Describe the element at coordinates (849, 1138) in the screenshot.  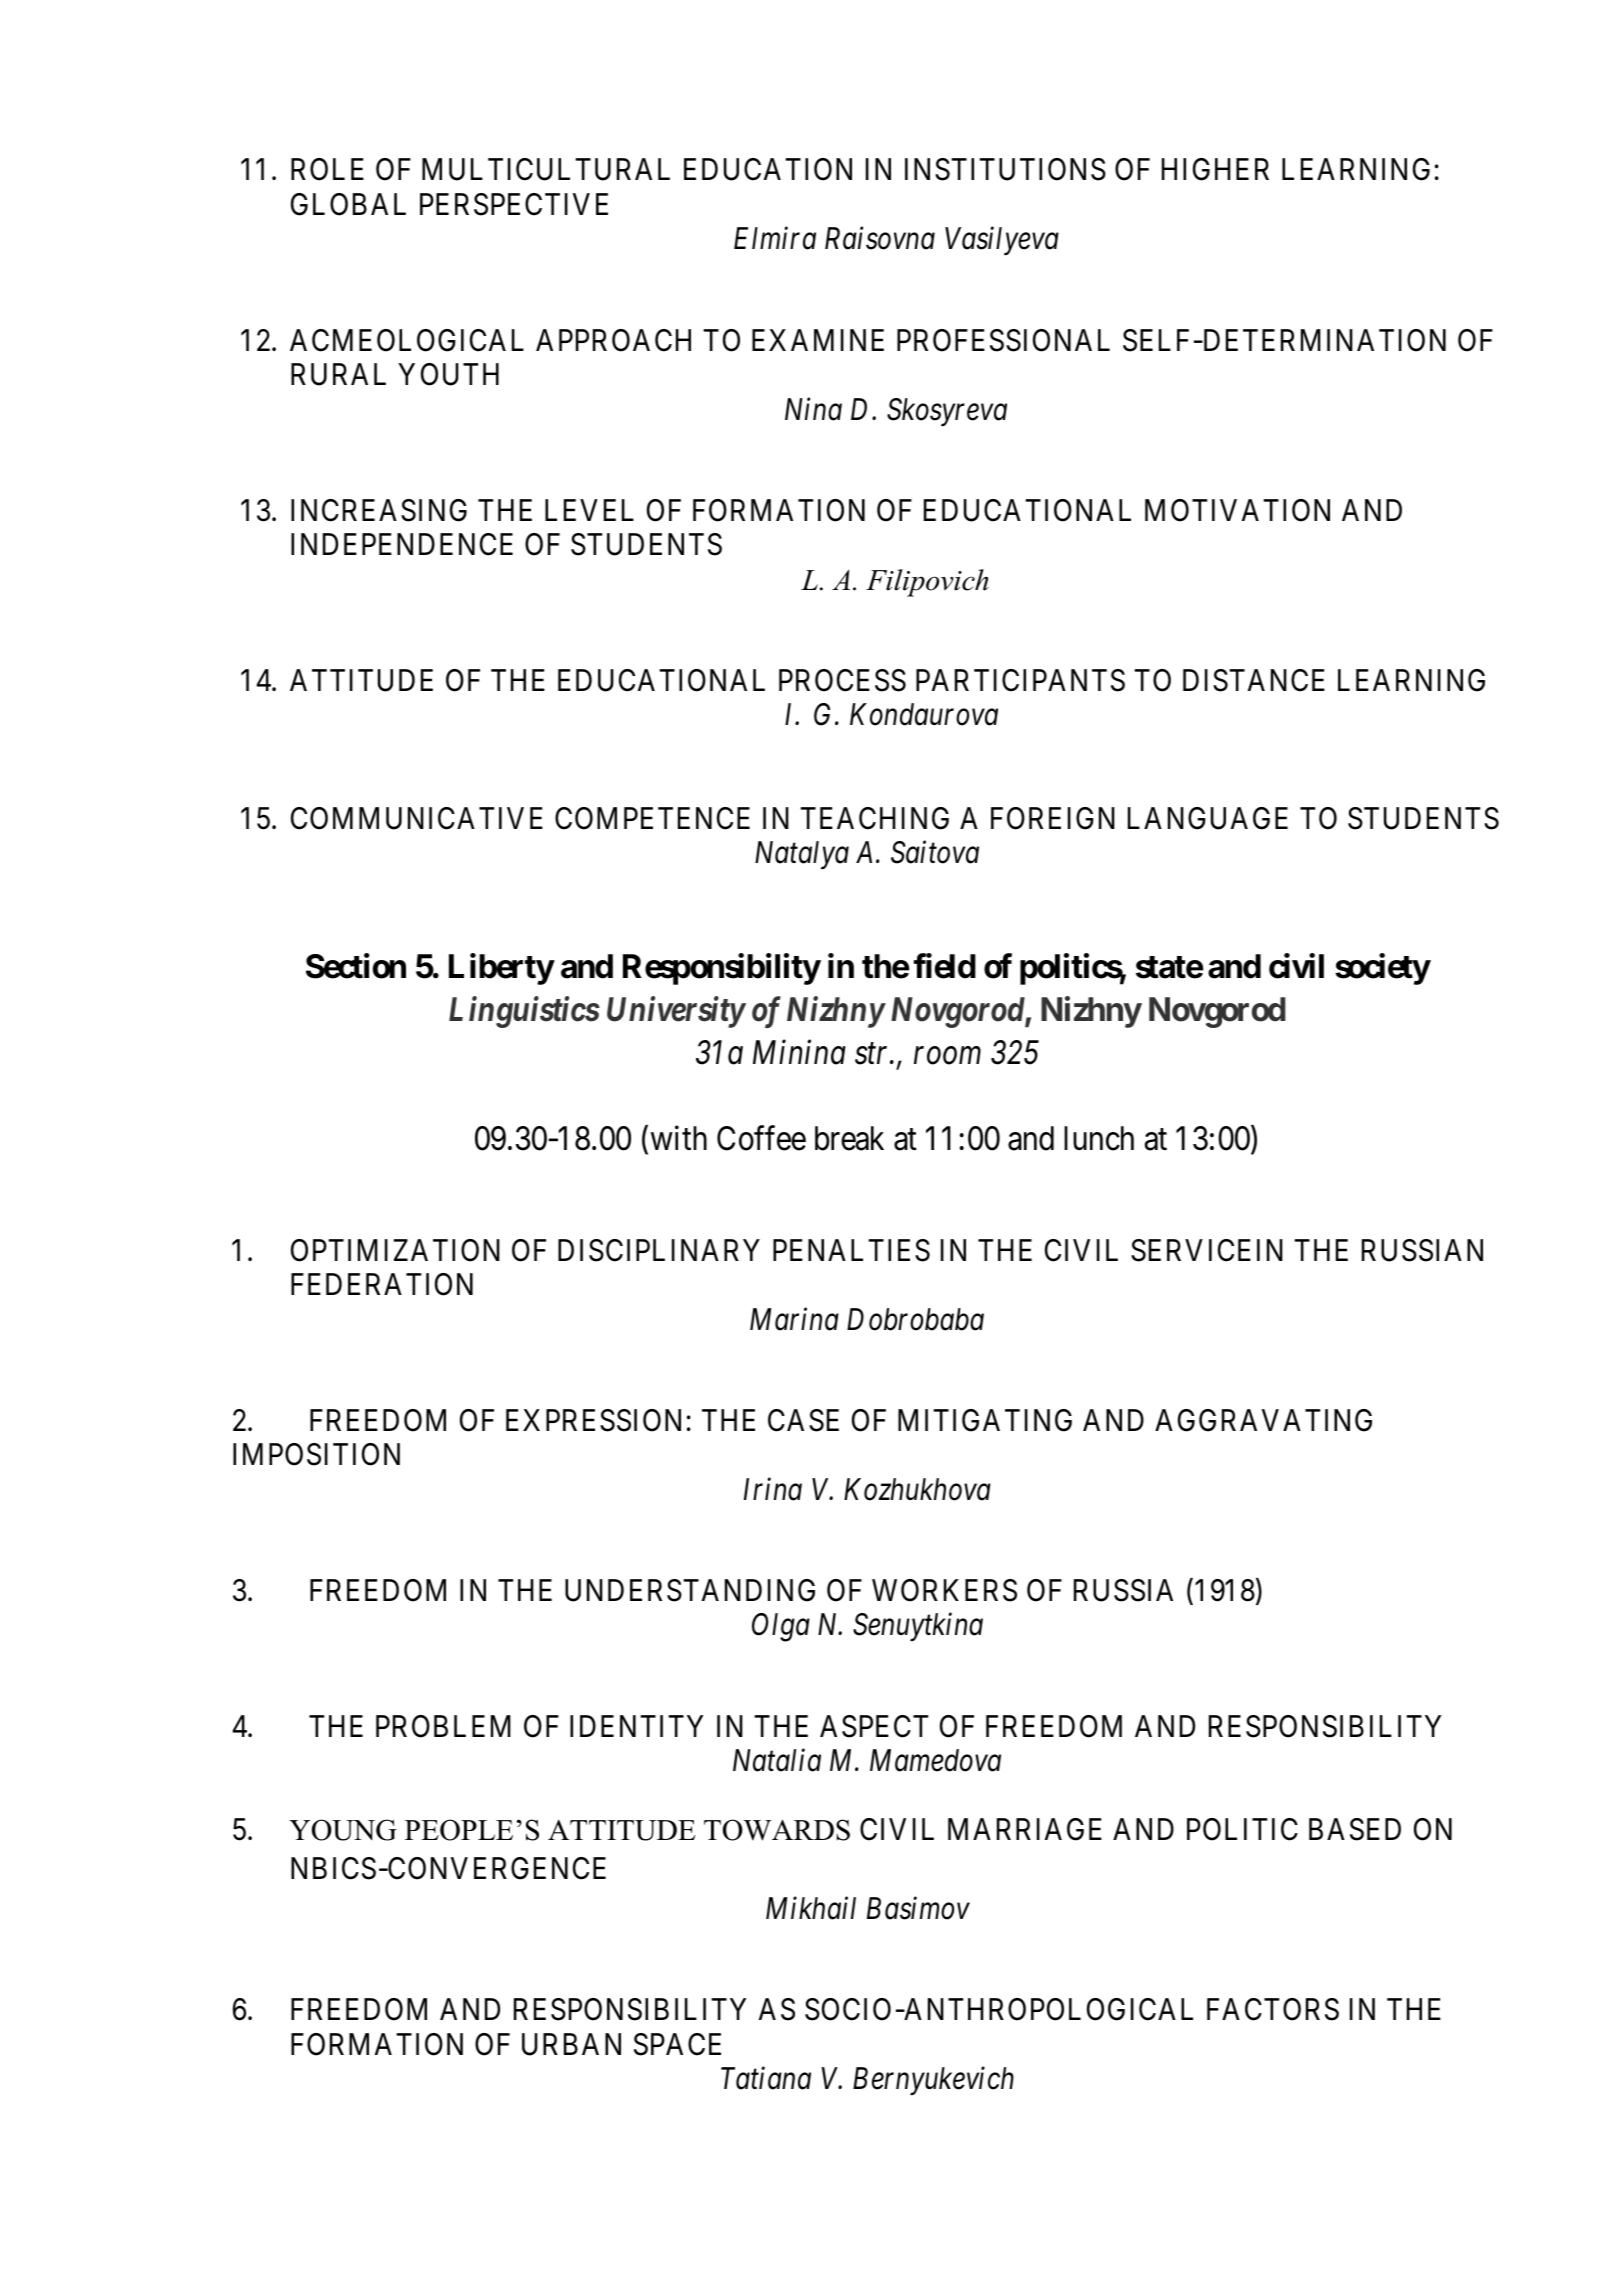
I see `break` at that location.
